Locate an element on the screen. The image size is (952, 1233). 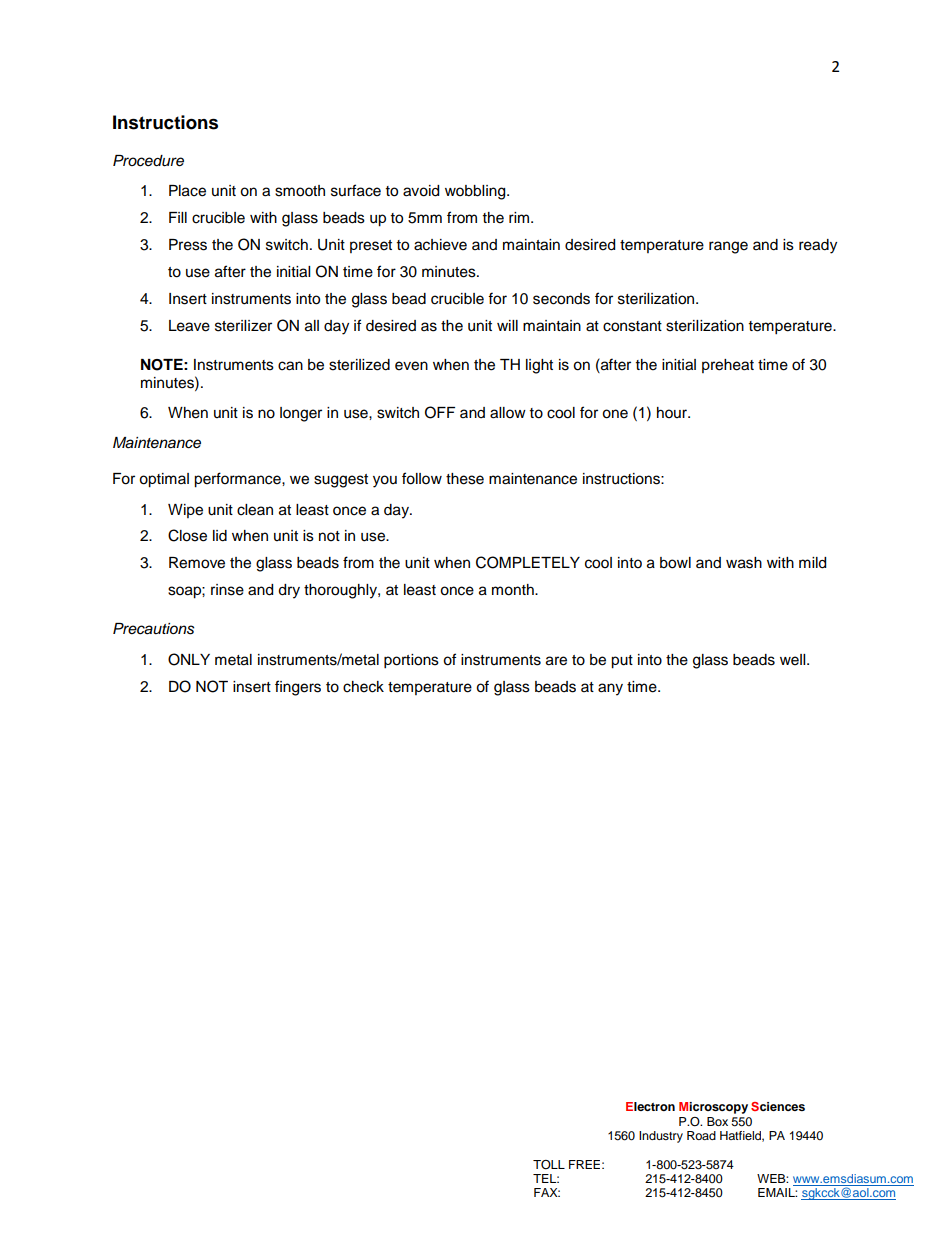
check is located at coordinates (363, 687).
